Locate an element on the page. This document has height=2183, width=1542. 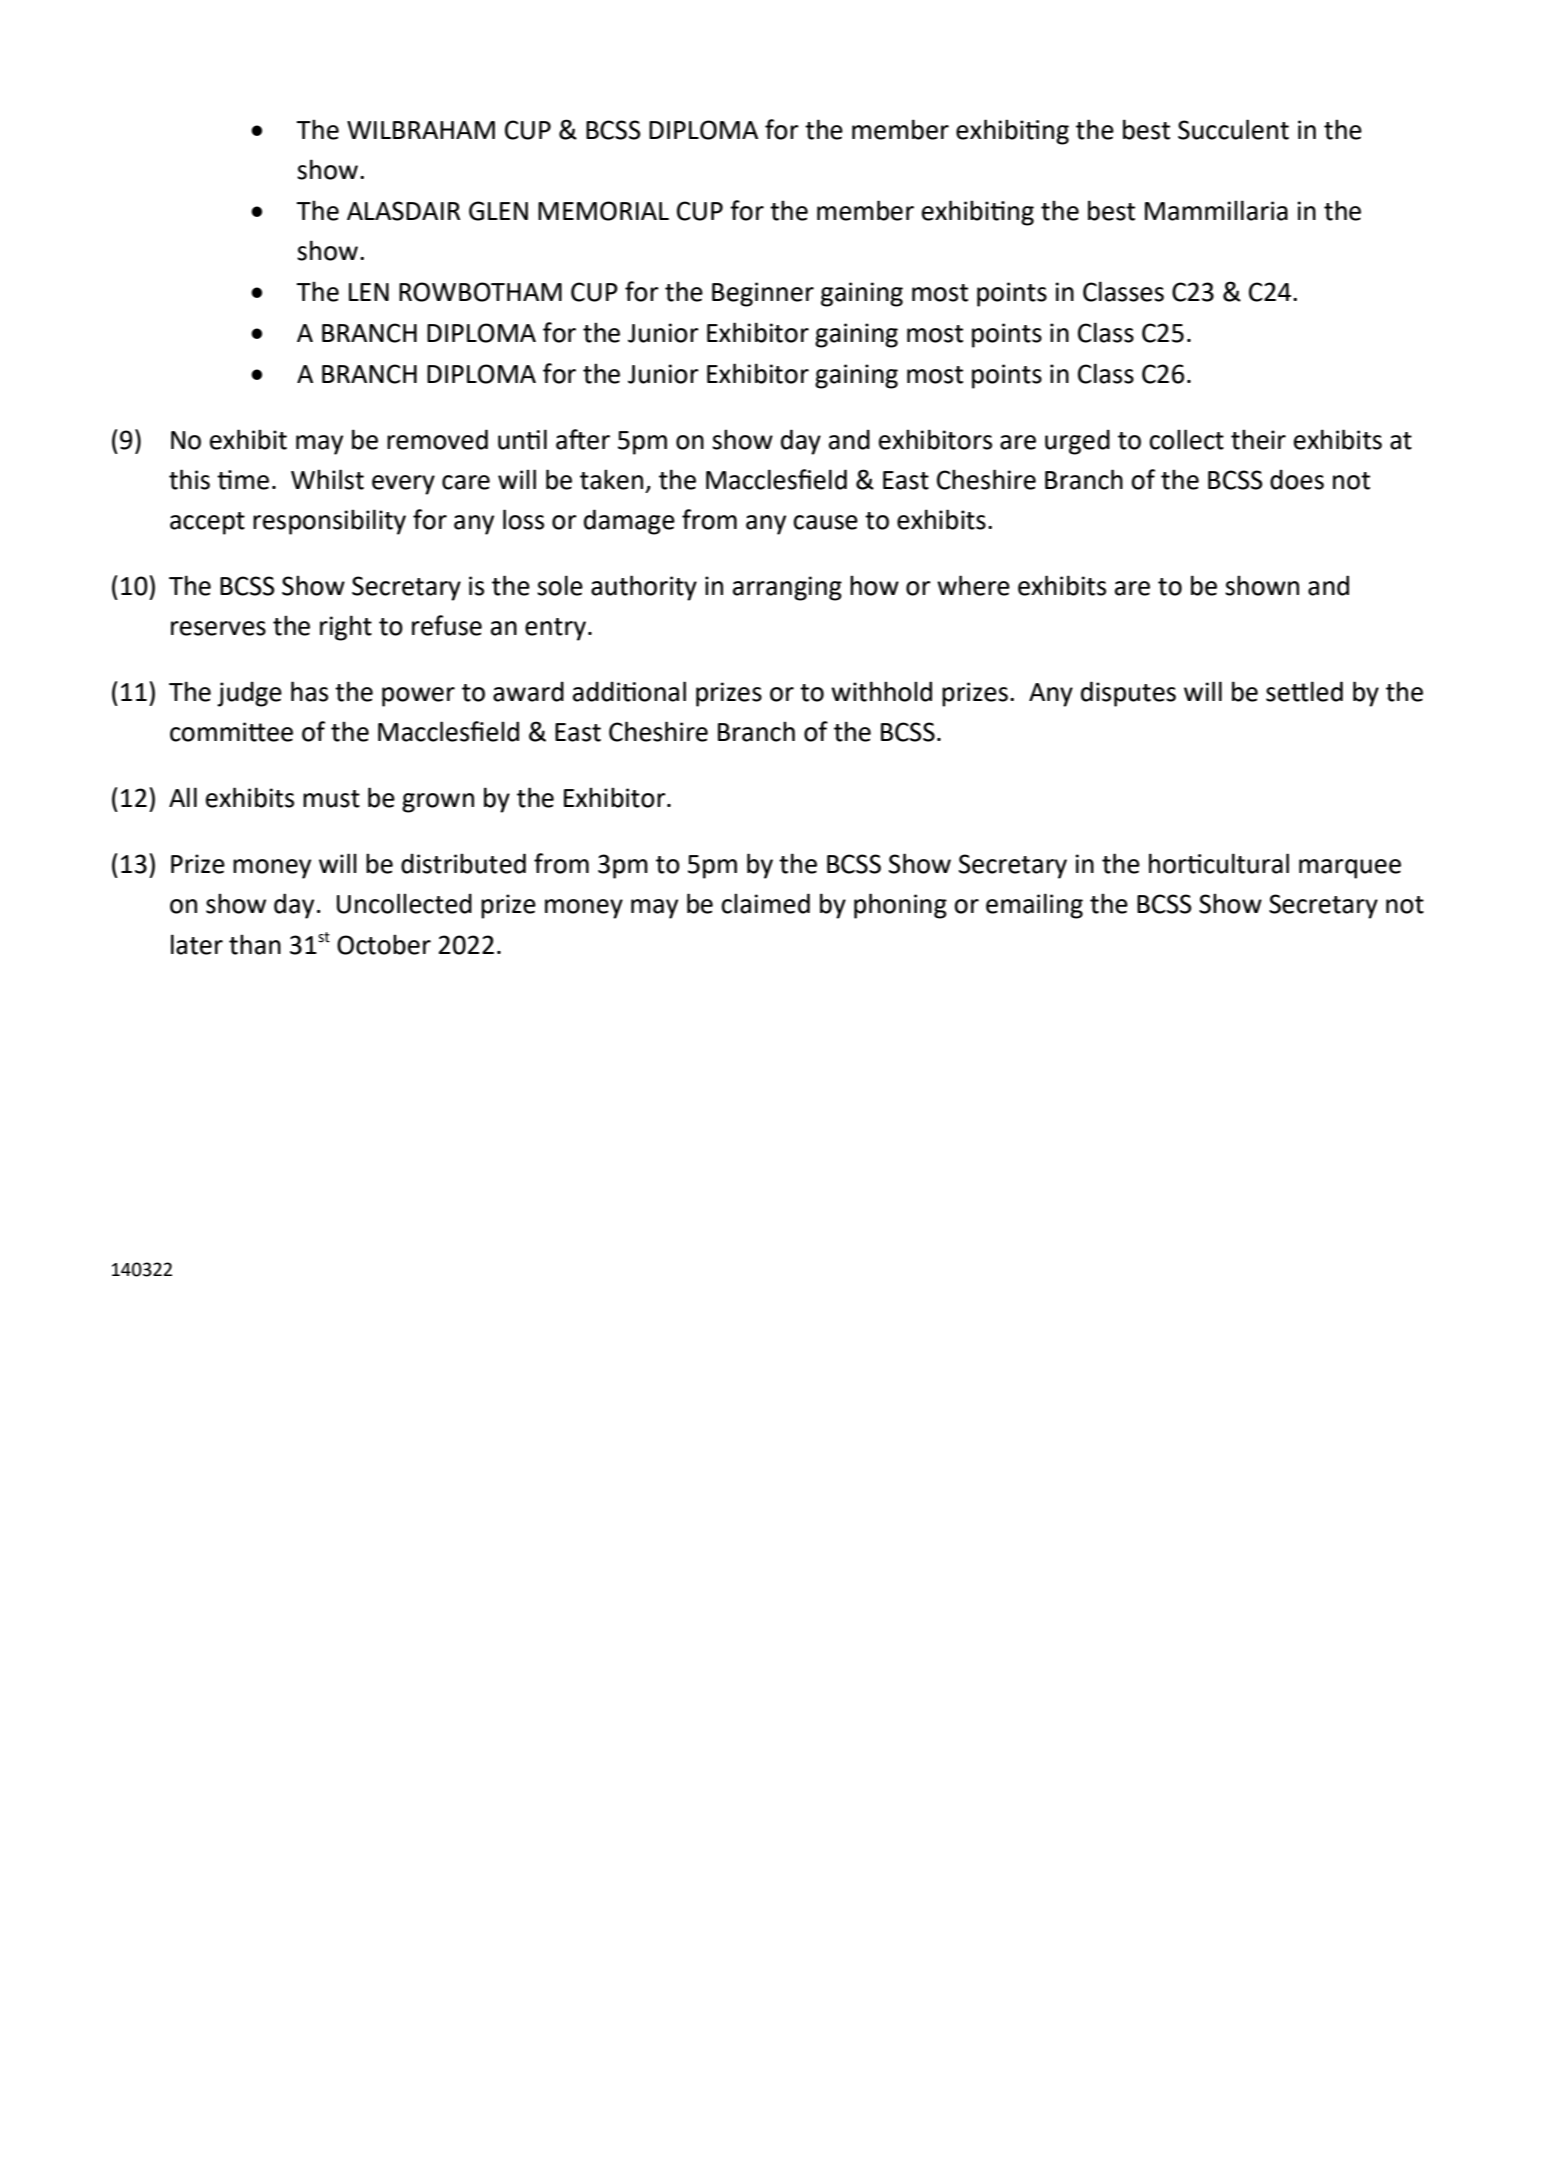
Succulent is located at coordinates (1233, 129).
